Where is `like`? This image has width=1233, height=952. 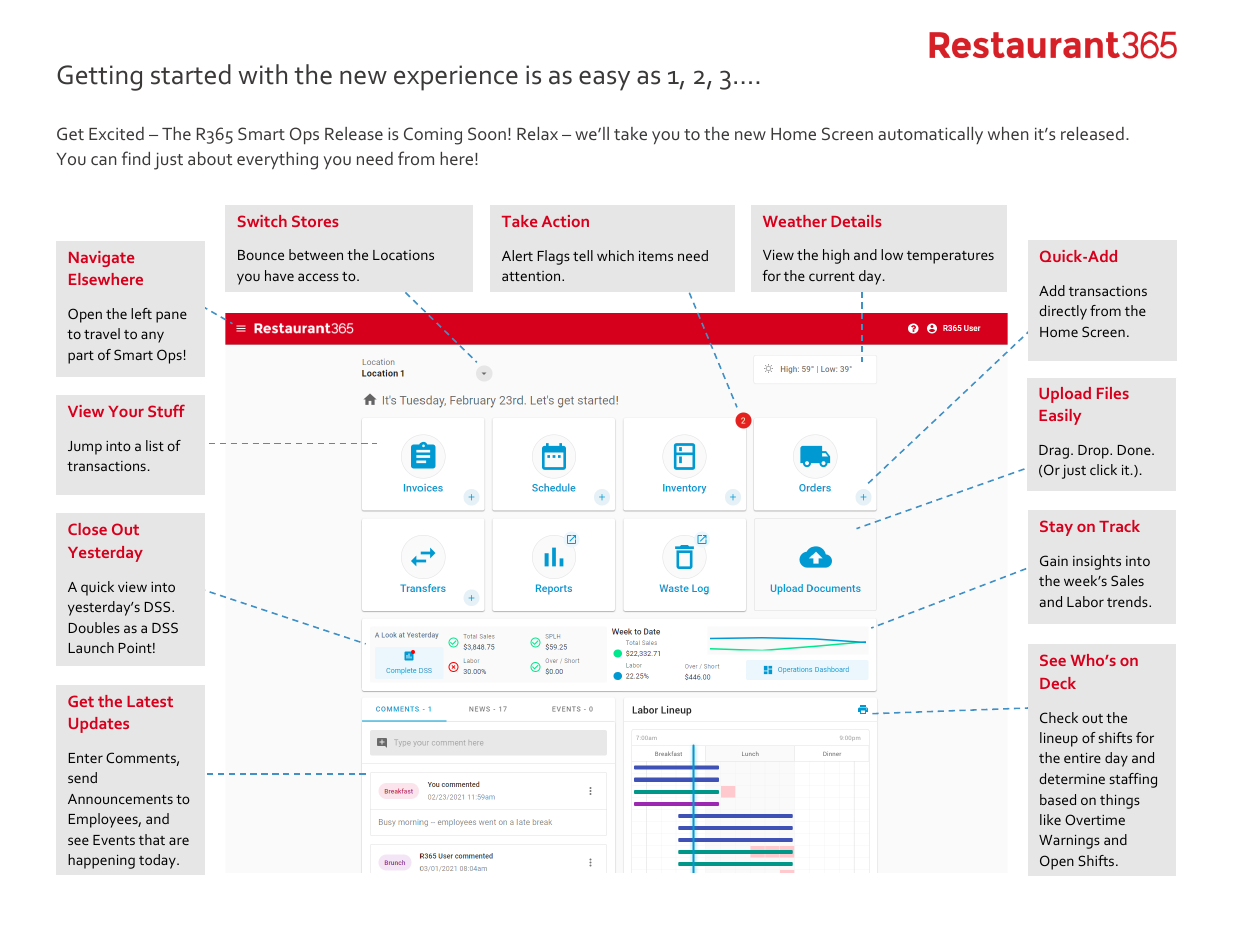 like is located at coordinates (1050, 819).
